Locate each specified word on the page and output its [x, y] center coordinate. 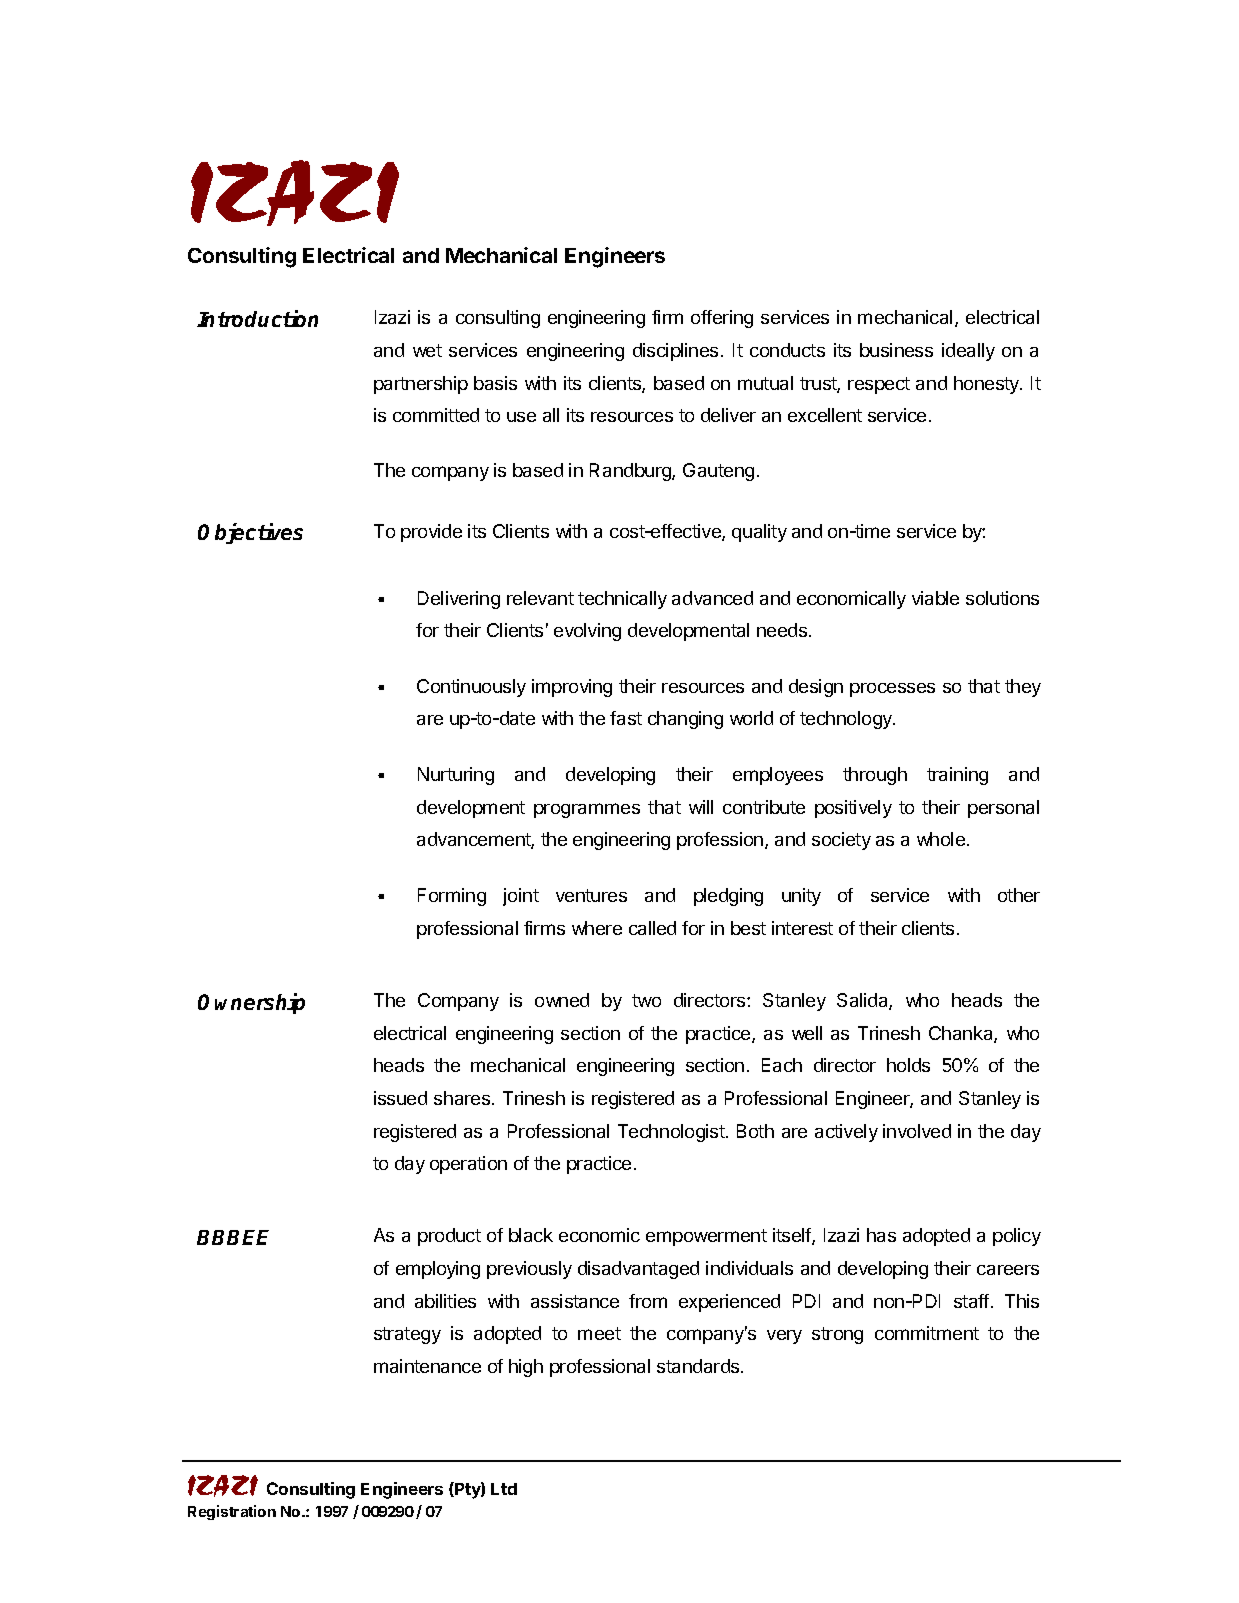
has [881, 1235]
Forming [452, 897]
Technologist [672, 1133]
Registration [232, 1512]
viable [935, 598]
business [896, 350]
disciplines [675, 352]
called [652, 928]
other [1019, 895]
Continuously [471, 688]
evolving [587, 632]
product [449, 1237]
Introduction [257, 318]
